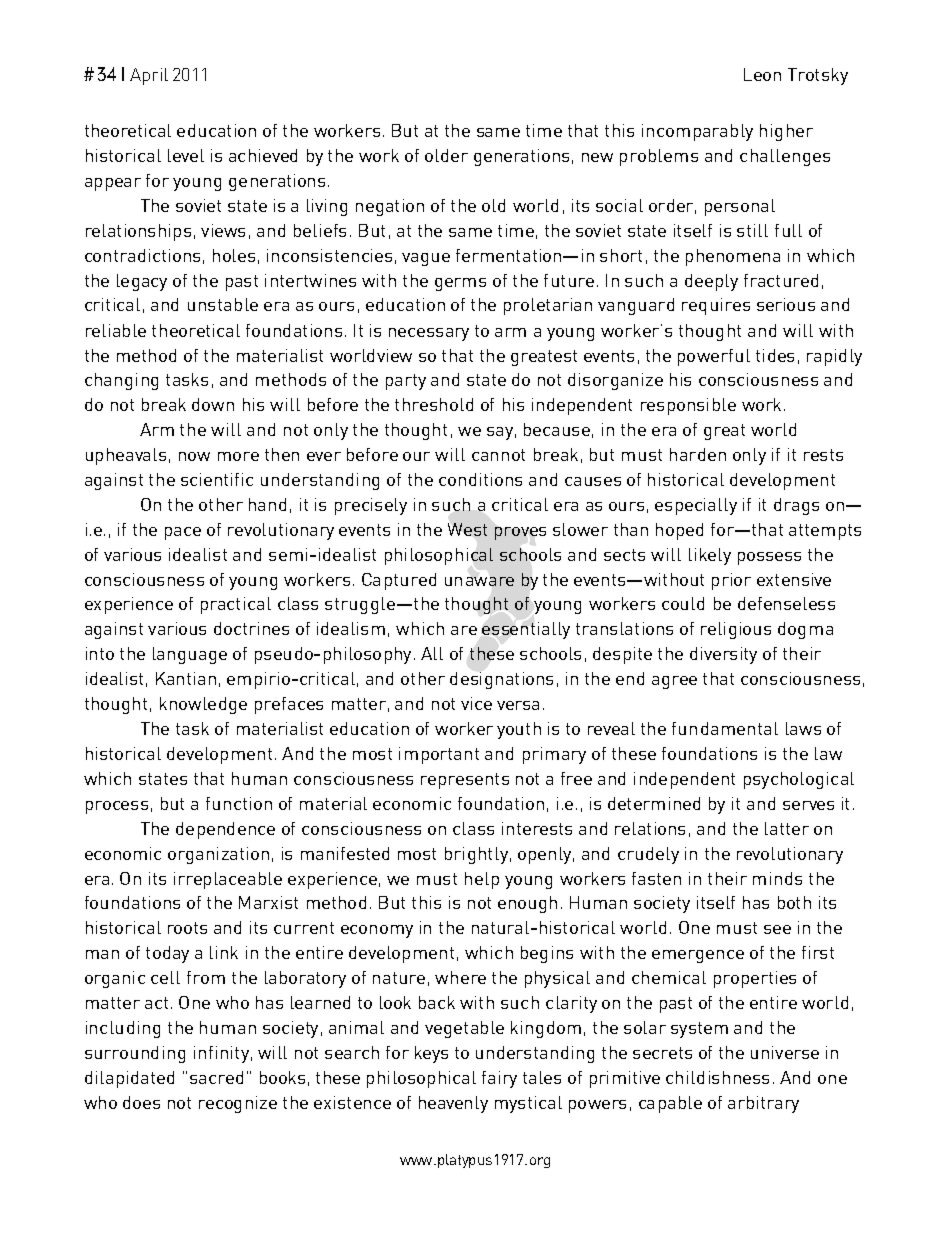 The width and height of the page is (952, 1233). I want to click on fairy, so click(499, 1079).
